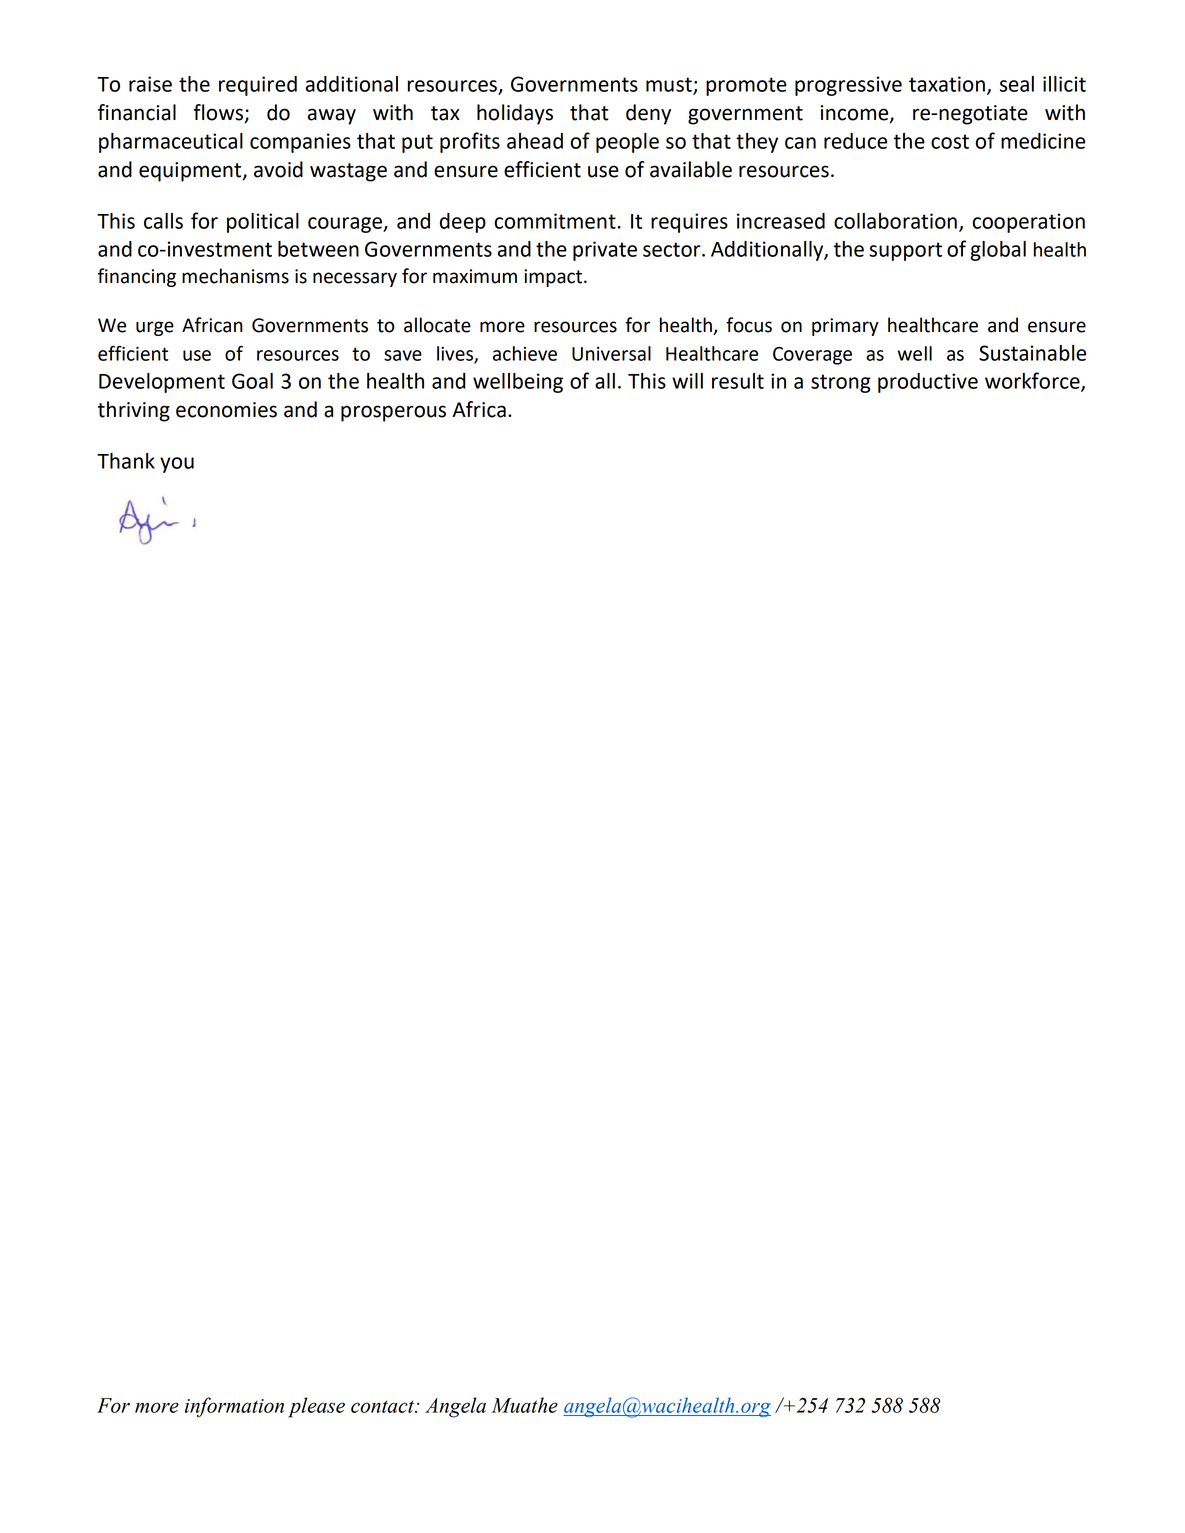 Image resolution: width=1185 pixels, height=1533 pixels. I want to click on people, so click(627, 143).
